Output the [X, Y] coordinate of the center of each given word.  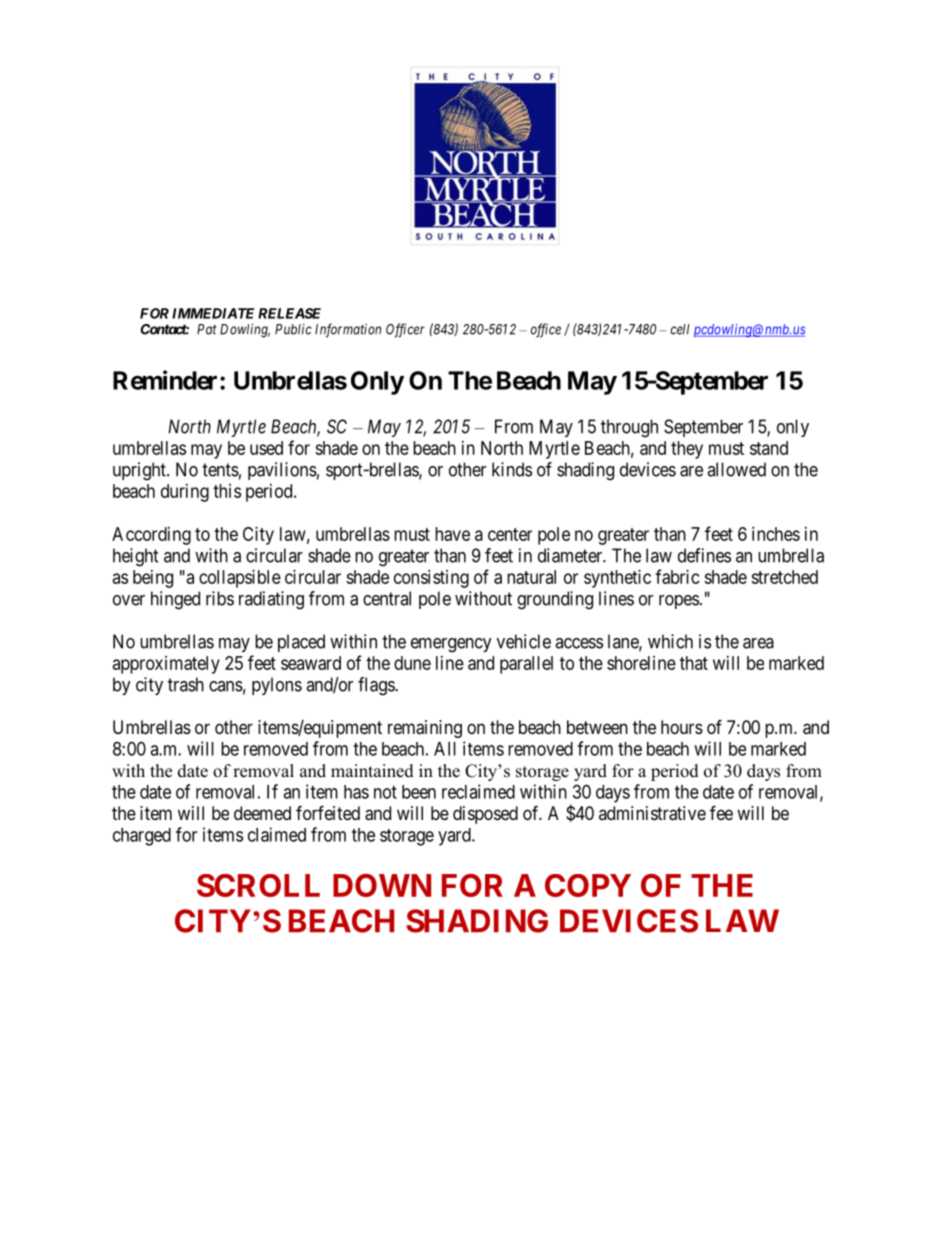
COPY [588, 885]
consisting [431, 579]
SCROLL [258, 885]
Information [348, 330]
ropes [679, 602]
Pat [207, 329]
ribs [220, 598]
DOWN [382, 885]
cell [680, 329]
